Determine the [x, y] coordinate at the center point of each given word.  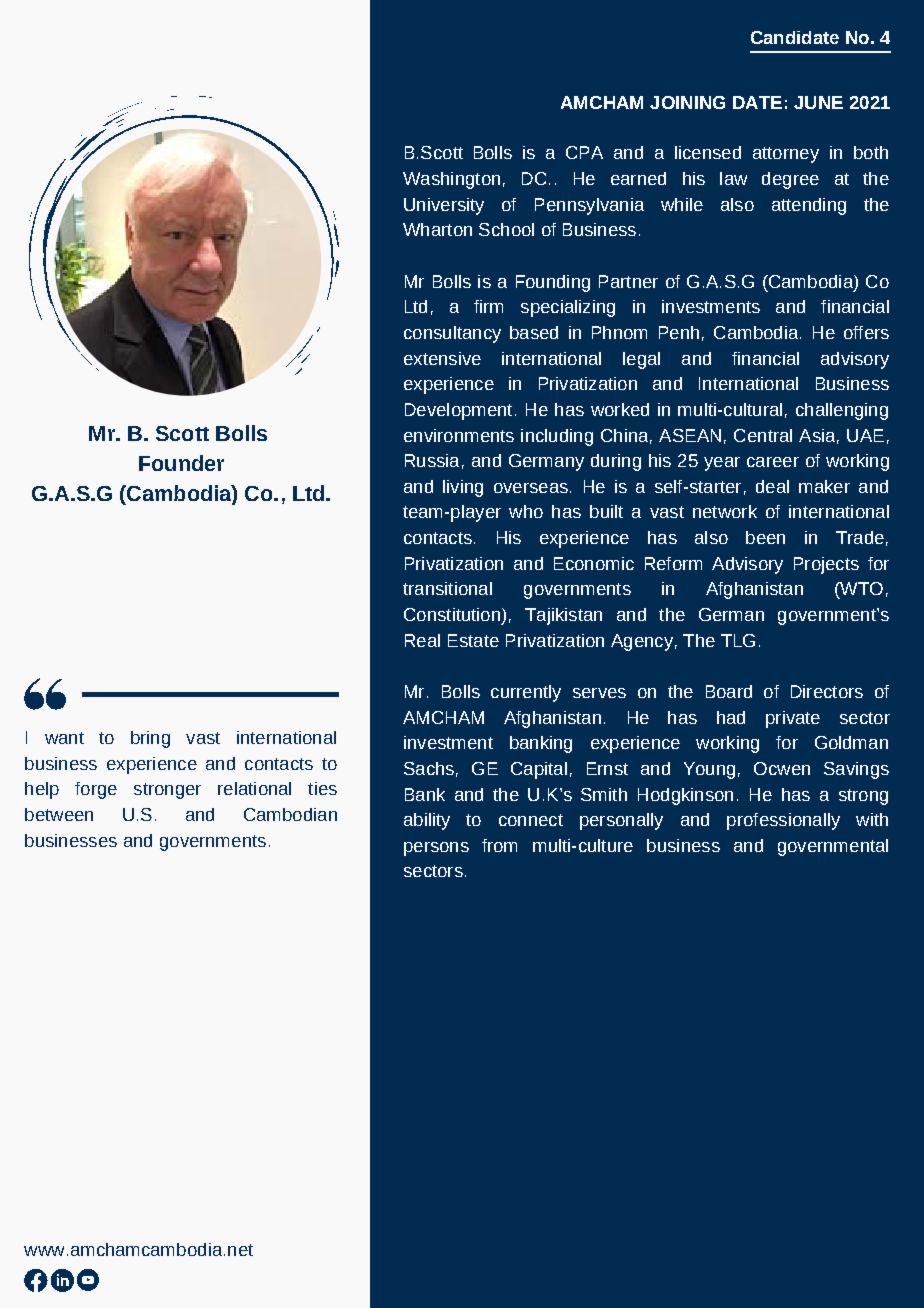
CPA [584, 152]
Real [422, 640]
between [59, 814]
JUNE [818, 102]
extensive [442, 358]
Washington [451, 180]
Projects [826, 565]
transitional [447, 588]
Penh [679, 332]
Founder [181, 463]
